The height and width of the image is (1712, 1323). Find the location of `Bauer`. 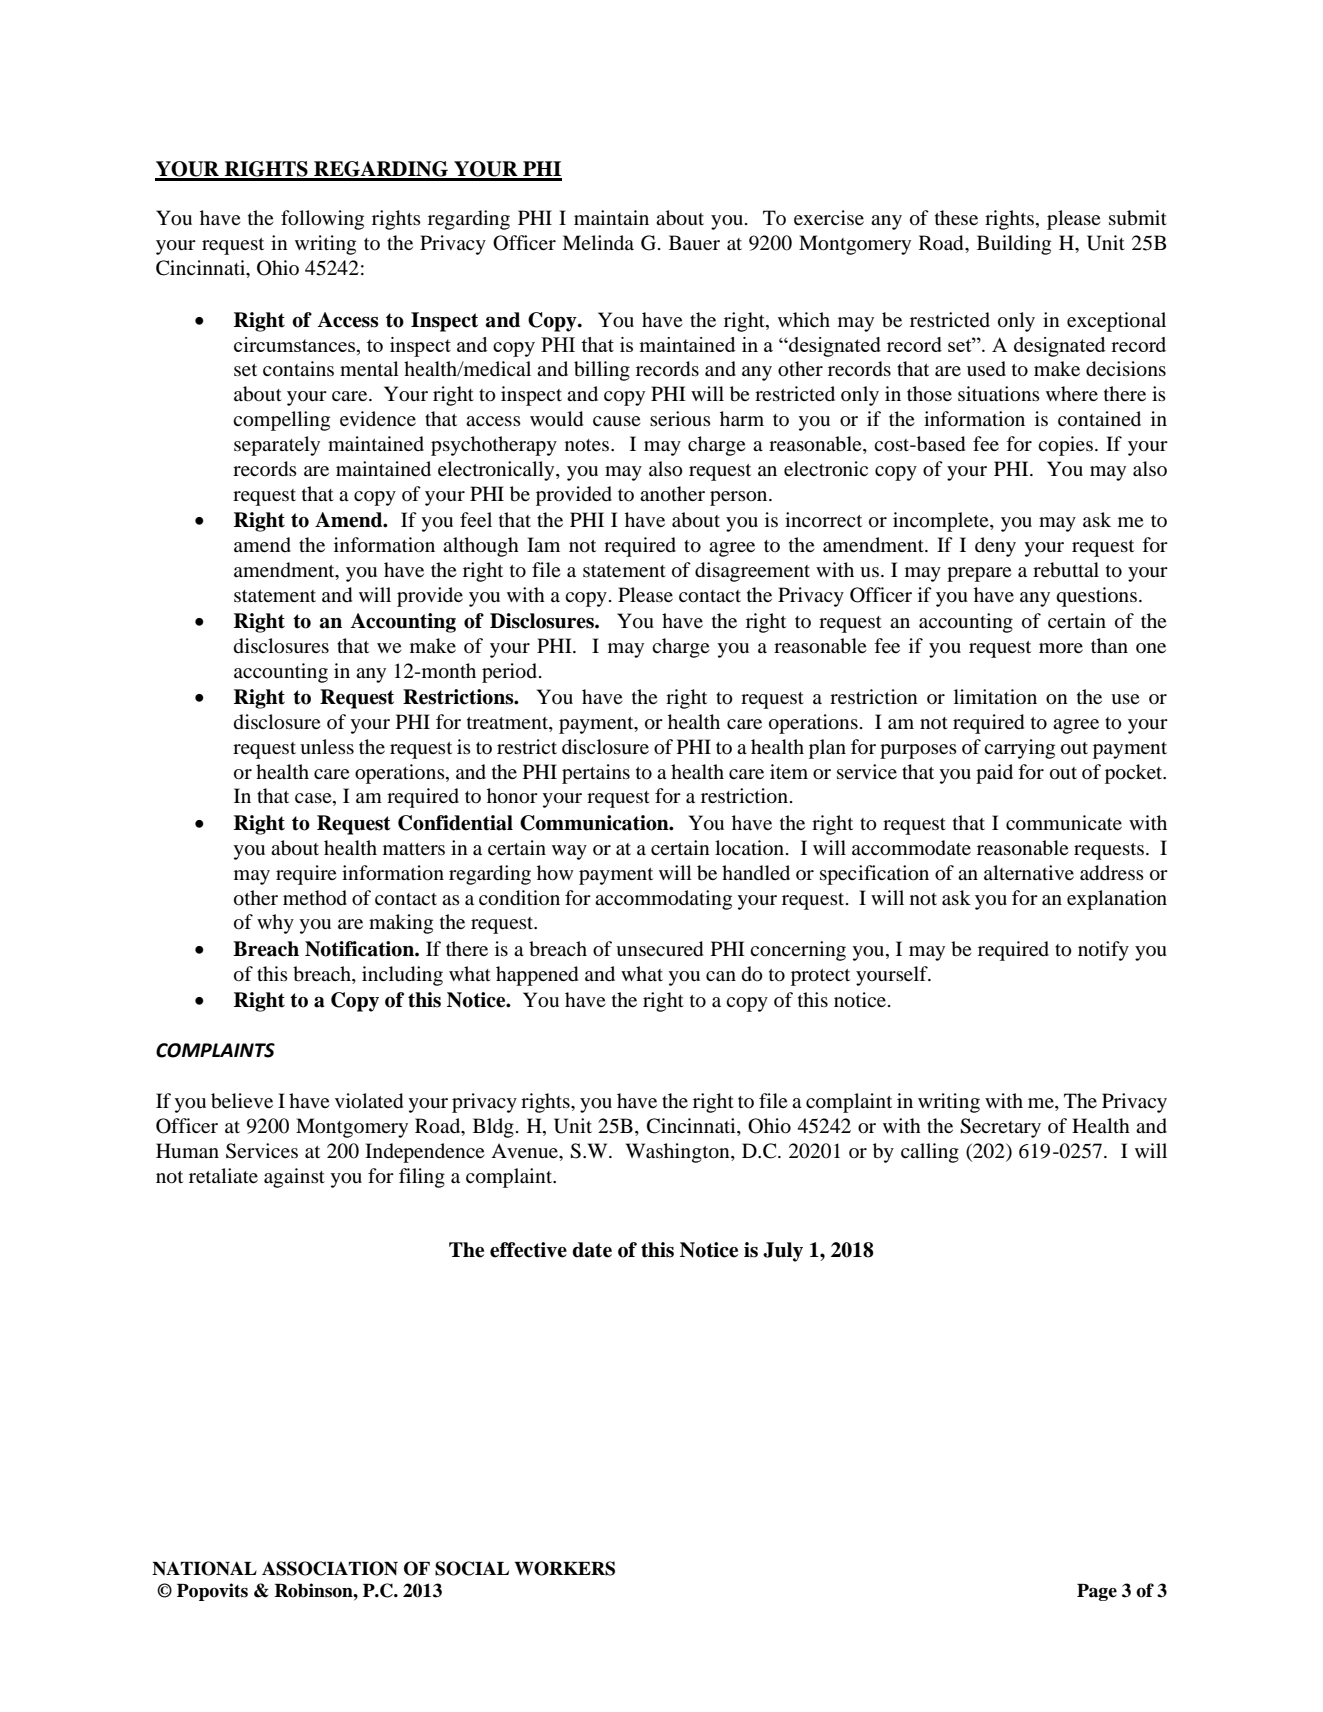

Bauer is located at coordinates (694, 242).
